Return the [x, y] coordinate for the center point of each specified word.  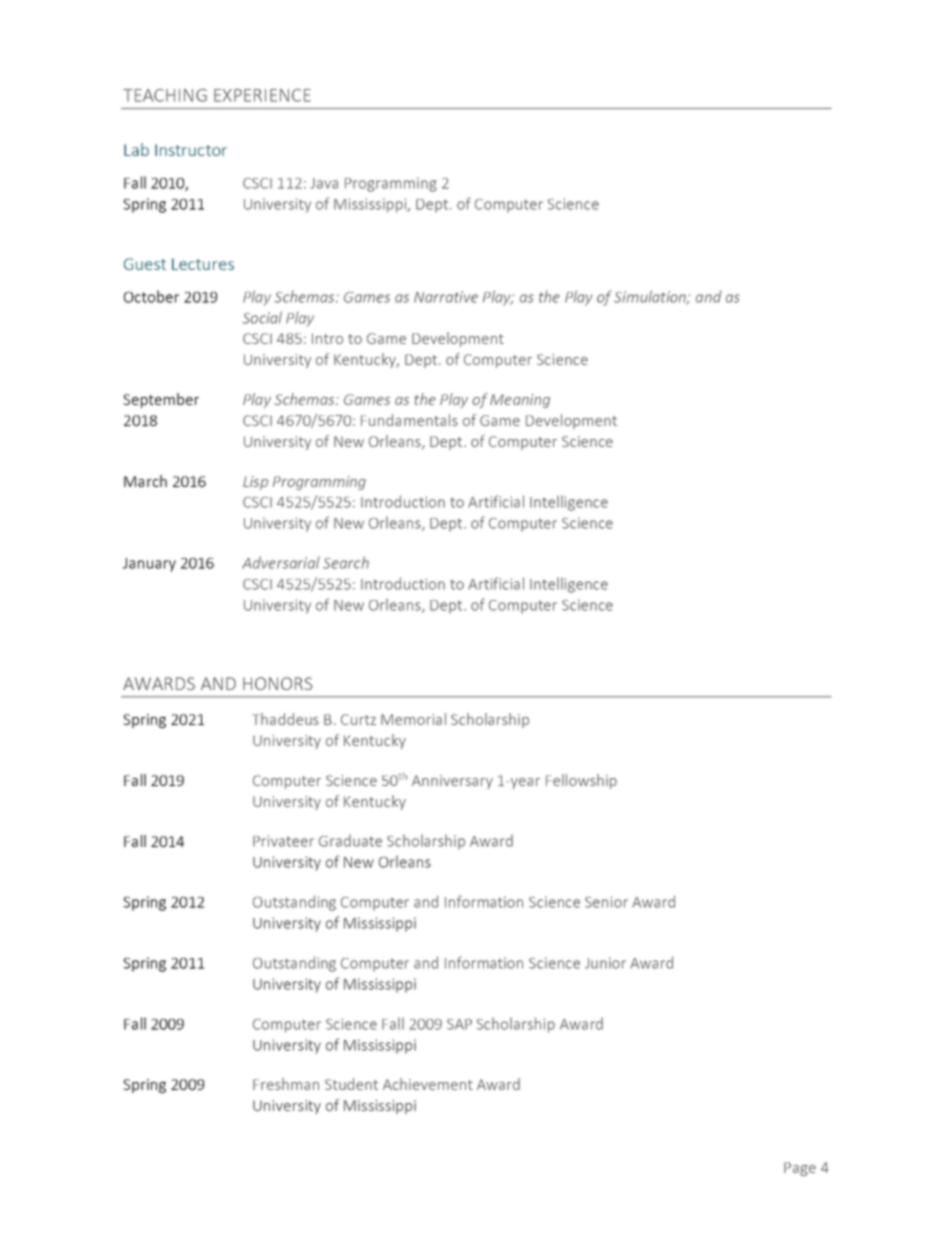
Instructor [191, 150]
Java [324, 183]
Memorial [413, 719]
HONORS [278, 683]
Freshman [286, 1084]
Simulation [651, 297]
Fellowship [581, 781]
